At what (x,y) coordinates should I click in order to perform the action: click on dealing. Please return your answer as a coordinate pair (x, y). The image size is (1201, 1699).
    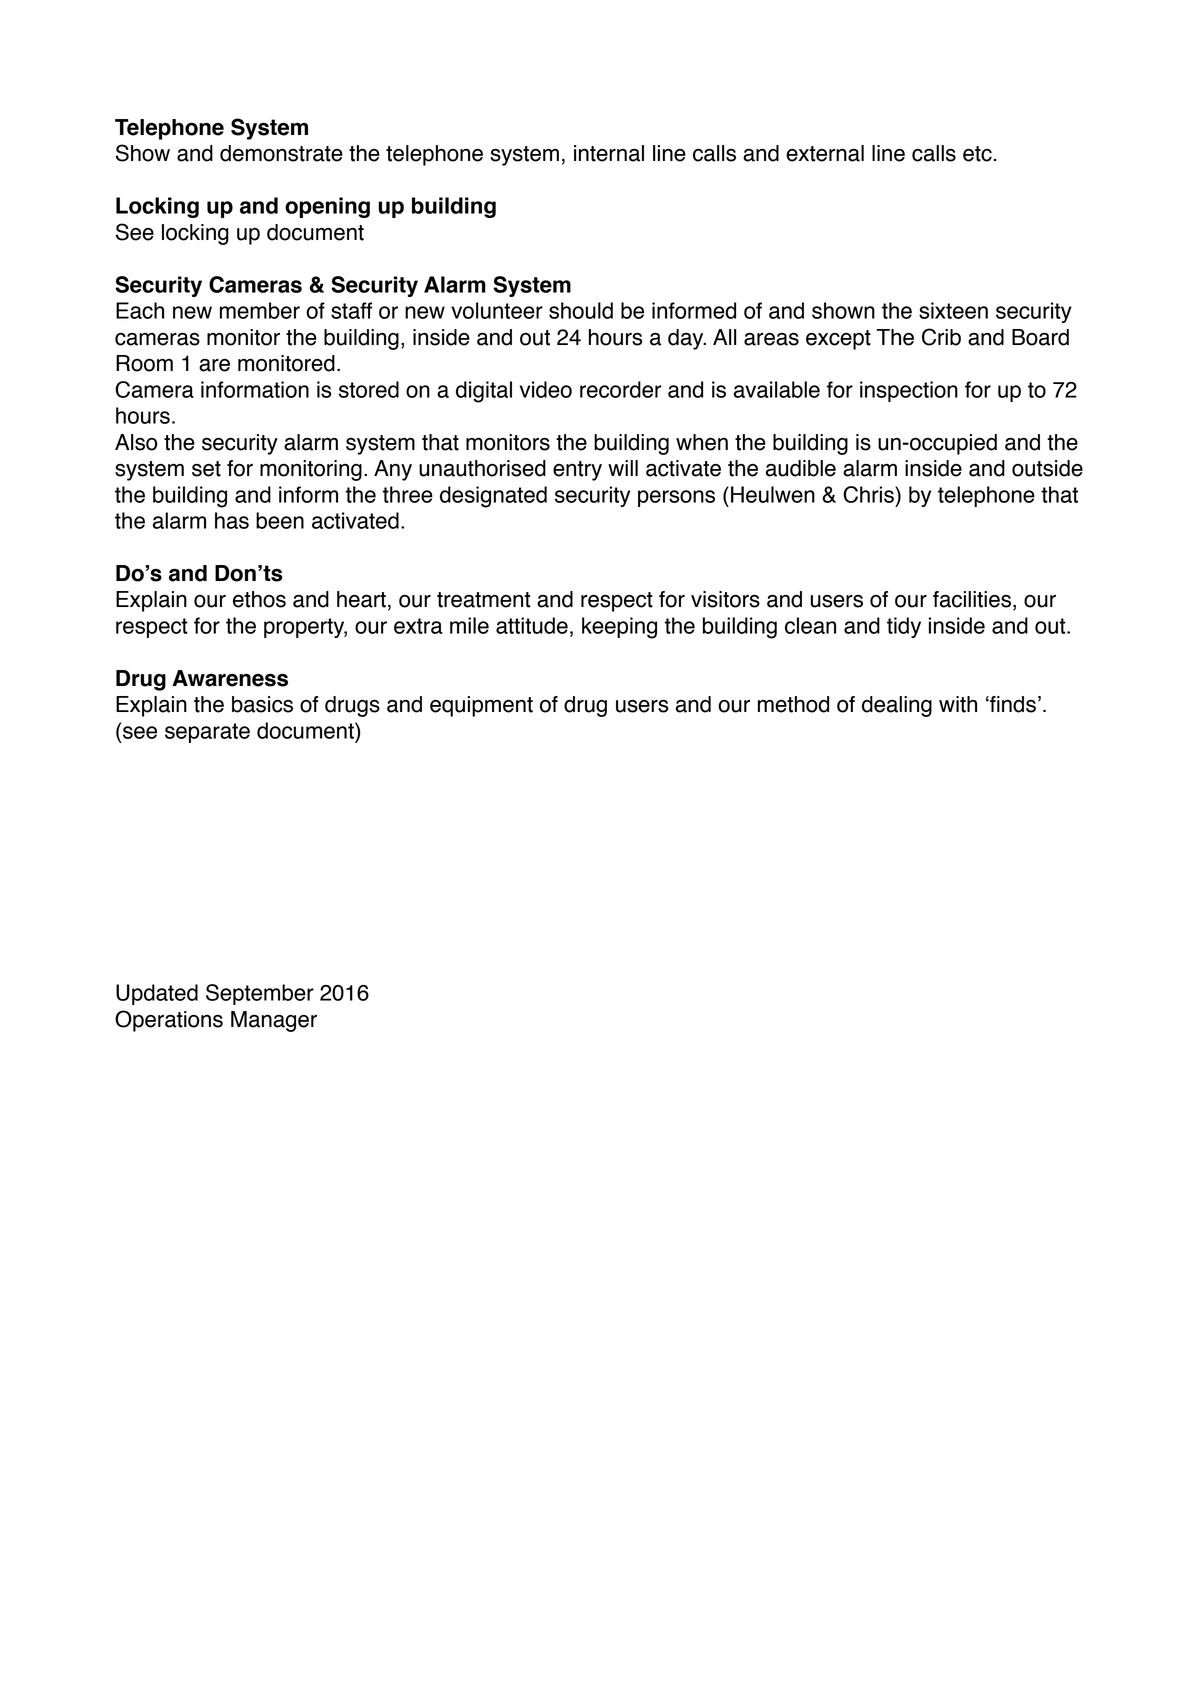
    Looking at the image, I should click on (897, 706).
